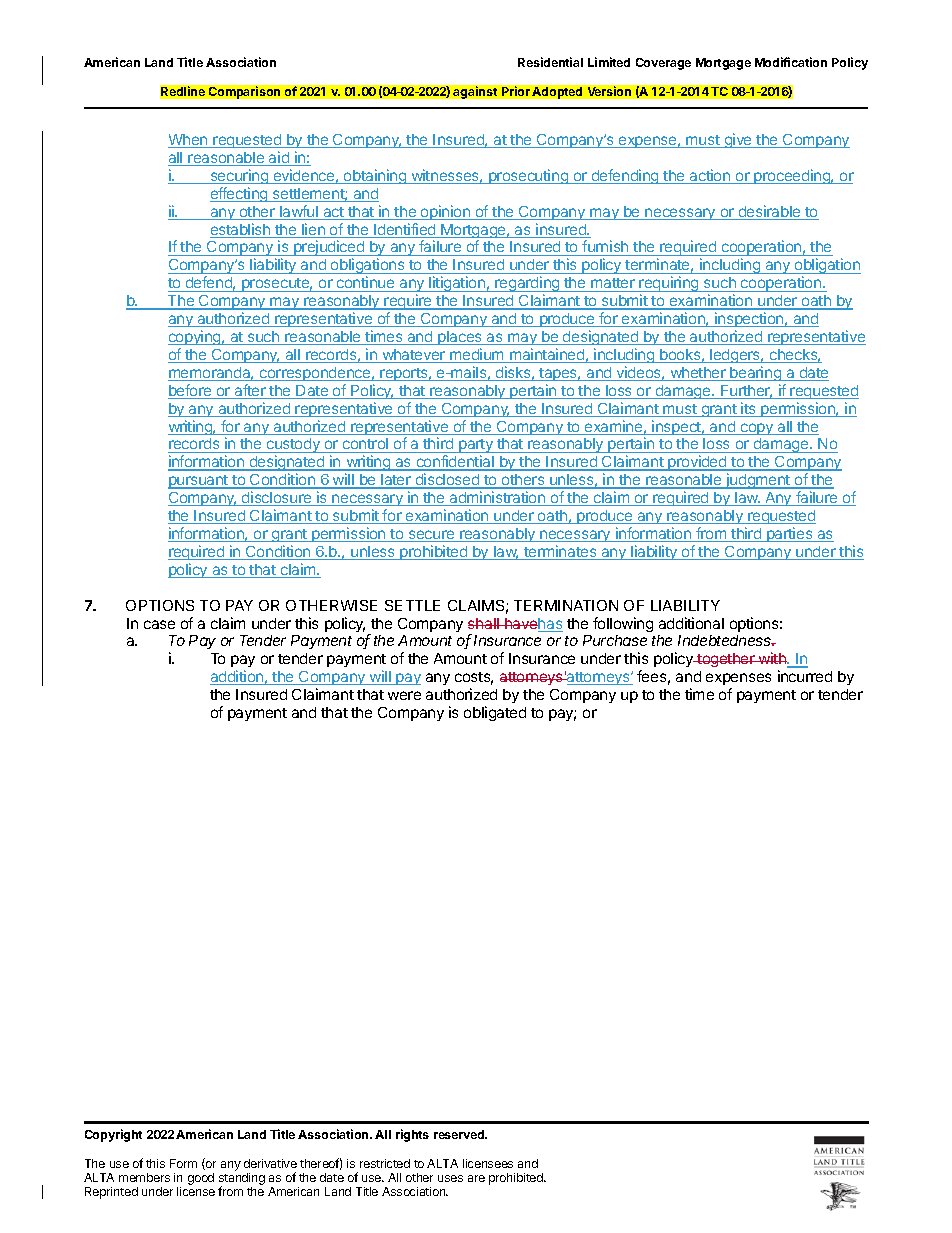 The image size is (952, 1233). What do you see at coordinates (726, 660) in the screenshot?
I see `together` at bounding box center [726, 660].
